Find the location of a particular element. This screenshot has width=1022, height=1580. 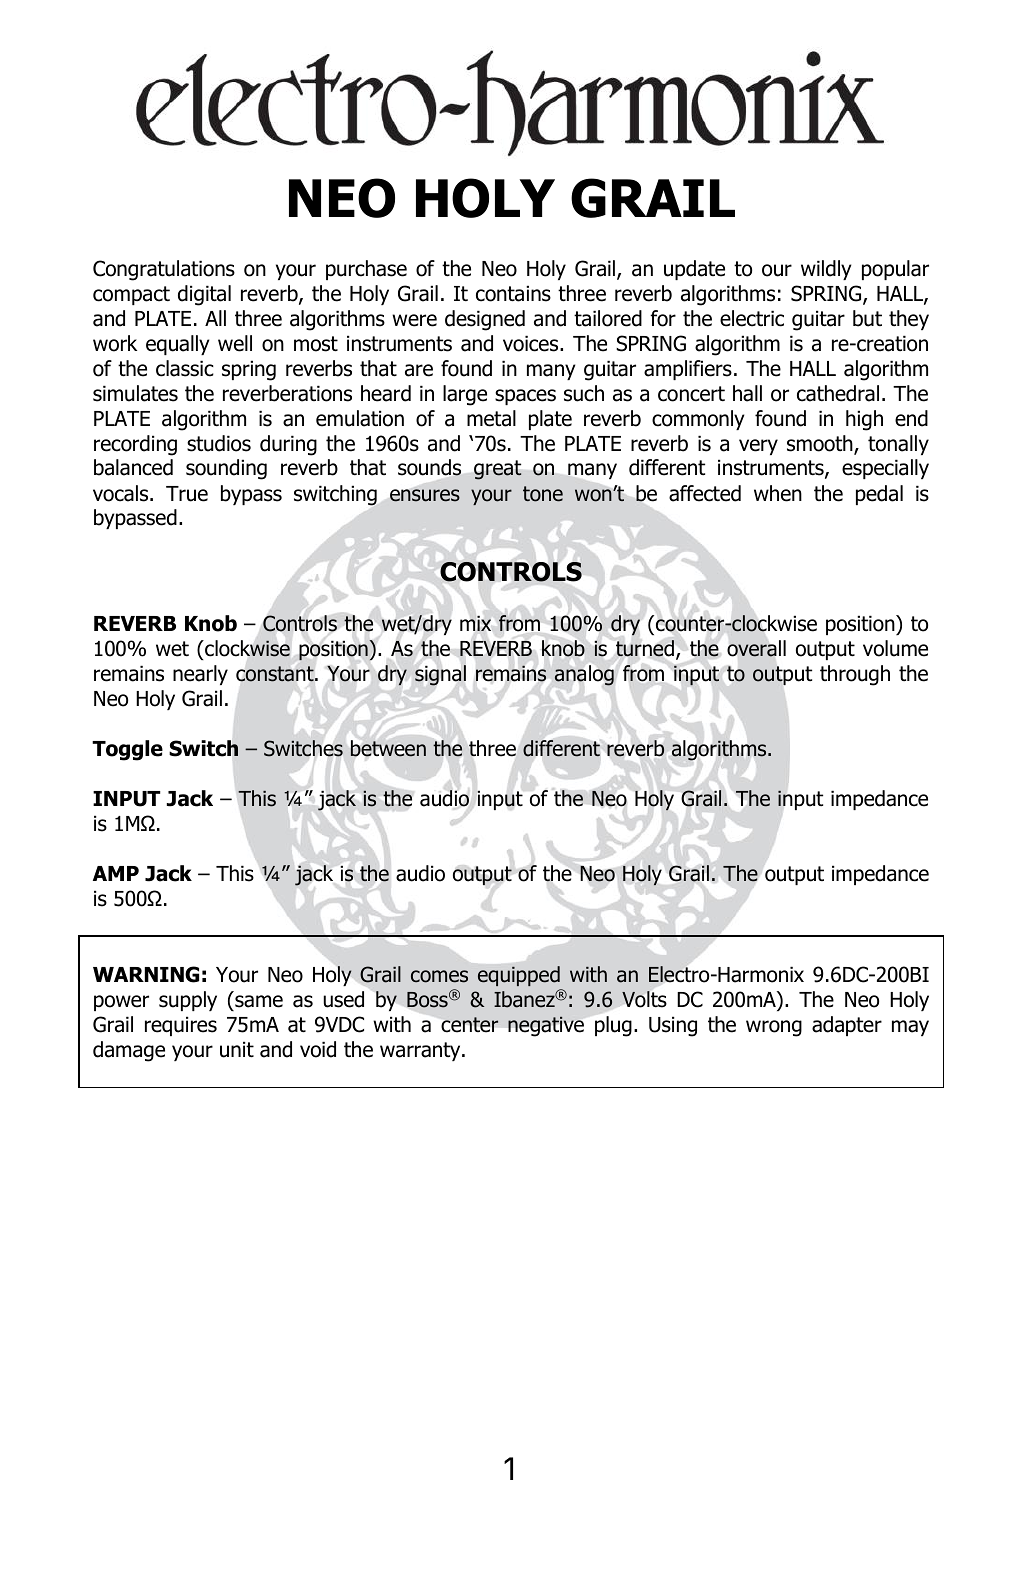

digital is located at coordinates (204, 295).
